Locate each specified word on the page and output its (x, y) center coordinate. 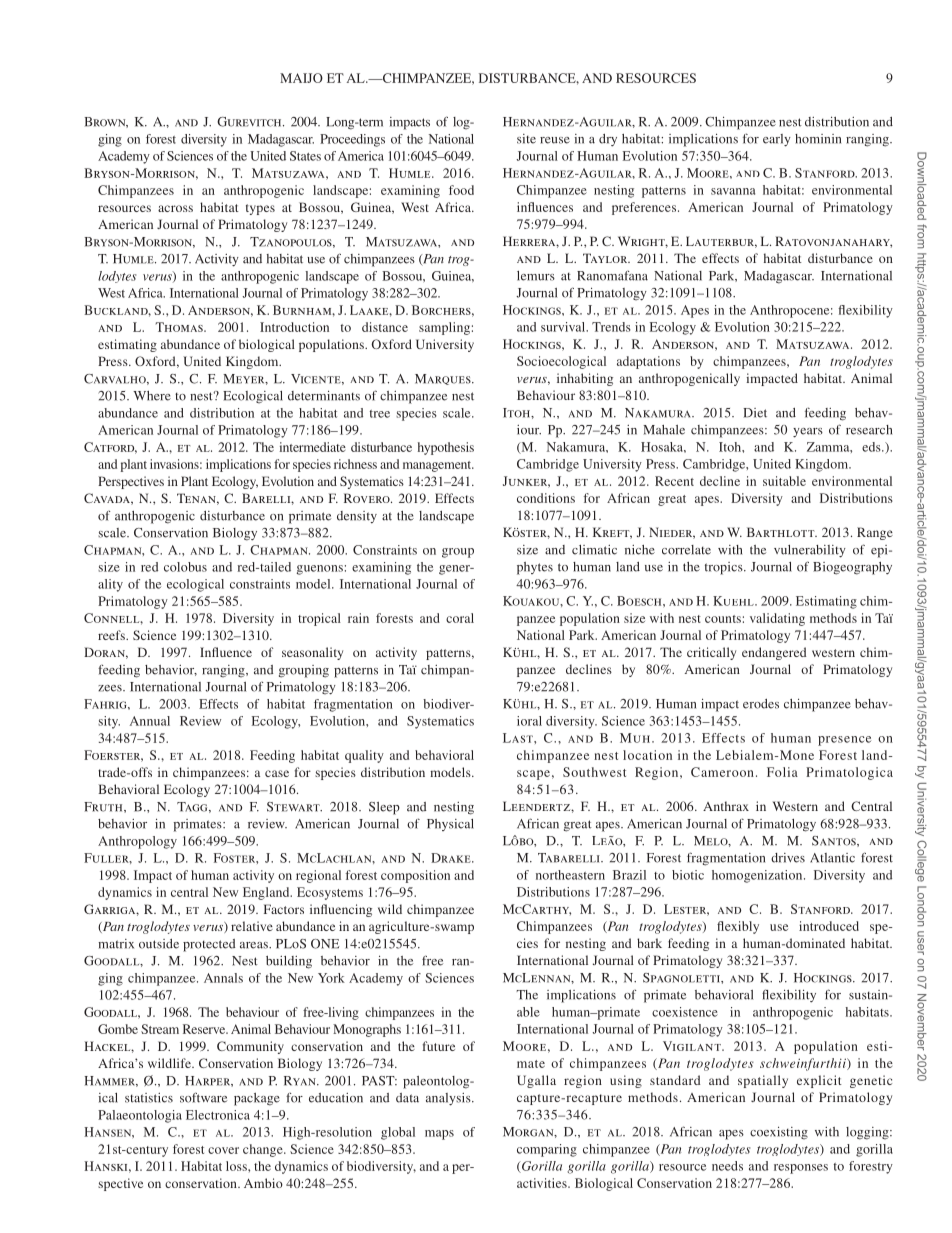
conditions (546, 498)
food (461, 190)
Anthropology (137, 842)
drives (788, 858)
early (777, 140)
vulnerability (810, 551)
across (175, 208)
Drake (452, 858)
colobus (185, 567)
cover (223, 1150)
